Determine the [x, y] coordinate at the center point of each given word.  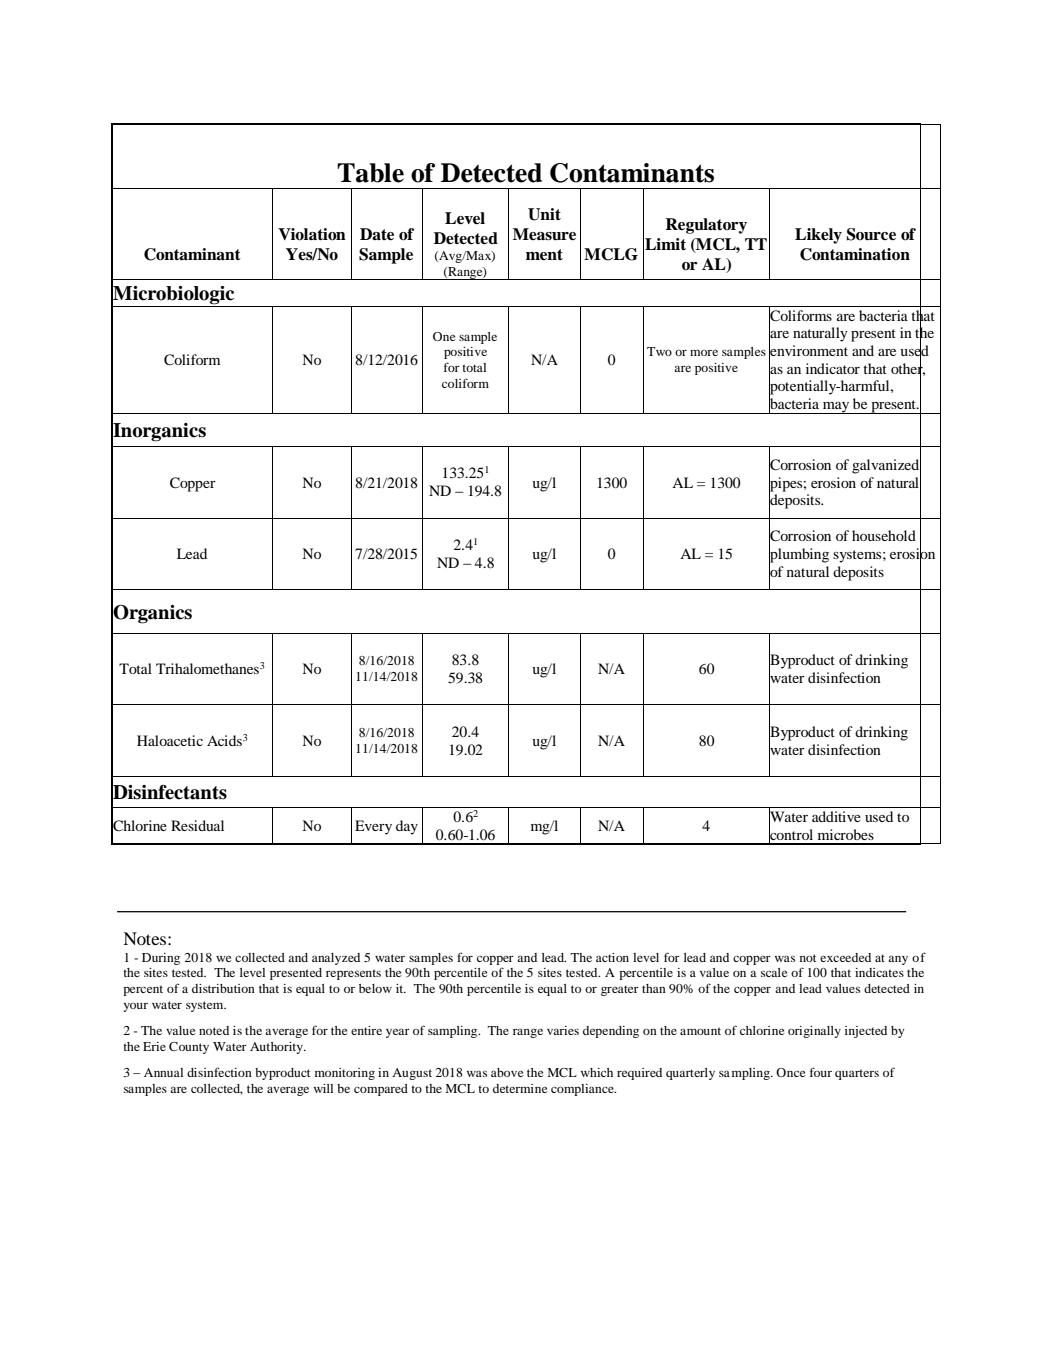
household [884, 535]
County [189, 1048]
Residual [197, 825]
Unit [544, 214]
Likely [818, 236]
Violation [312, 234]
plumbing [799, 555]
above [507, 1072]
